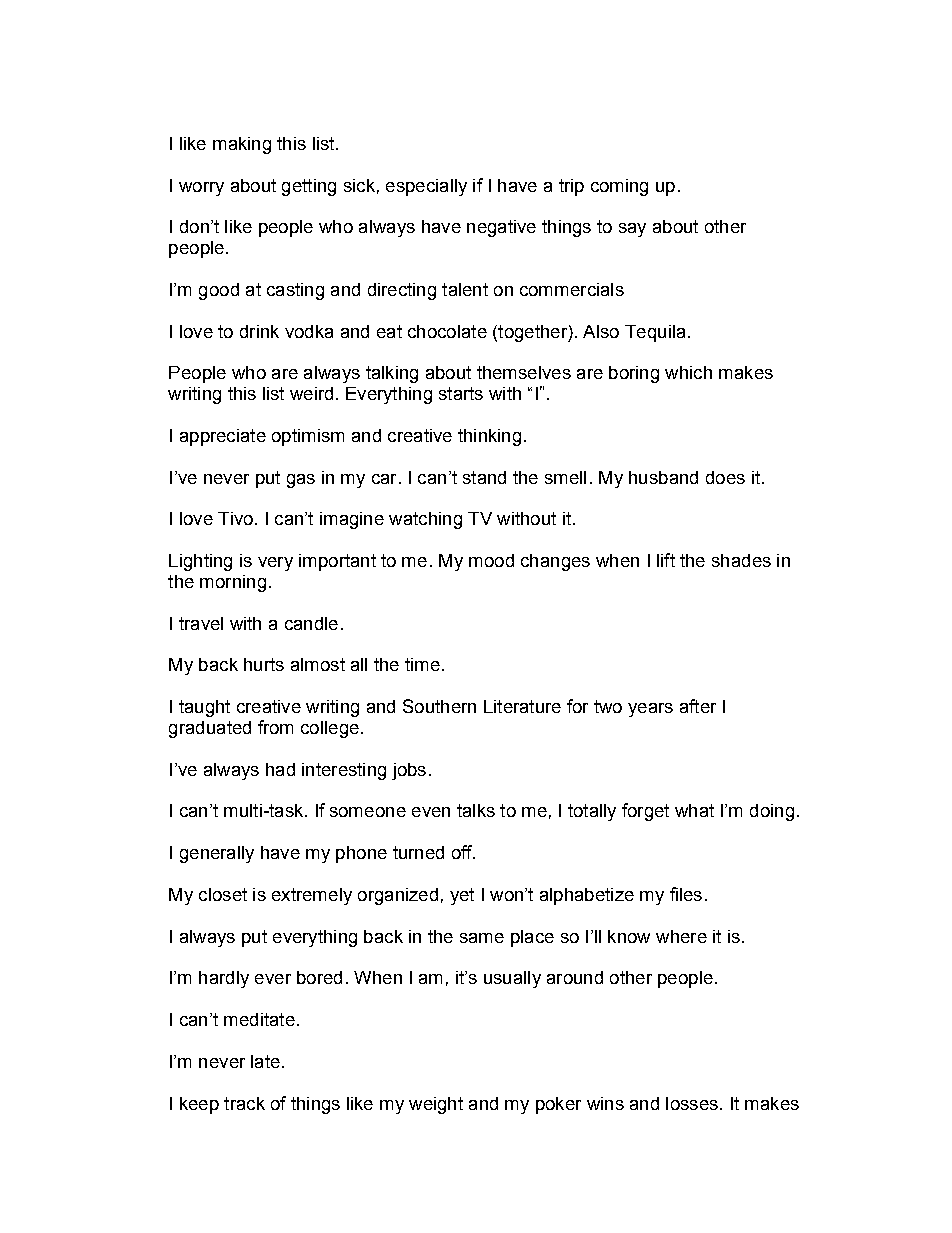 The image size is (952, 1233). Describe the element at coordinates (275, 727) in the page. I see `from` at that location.
